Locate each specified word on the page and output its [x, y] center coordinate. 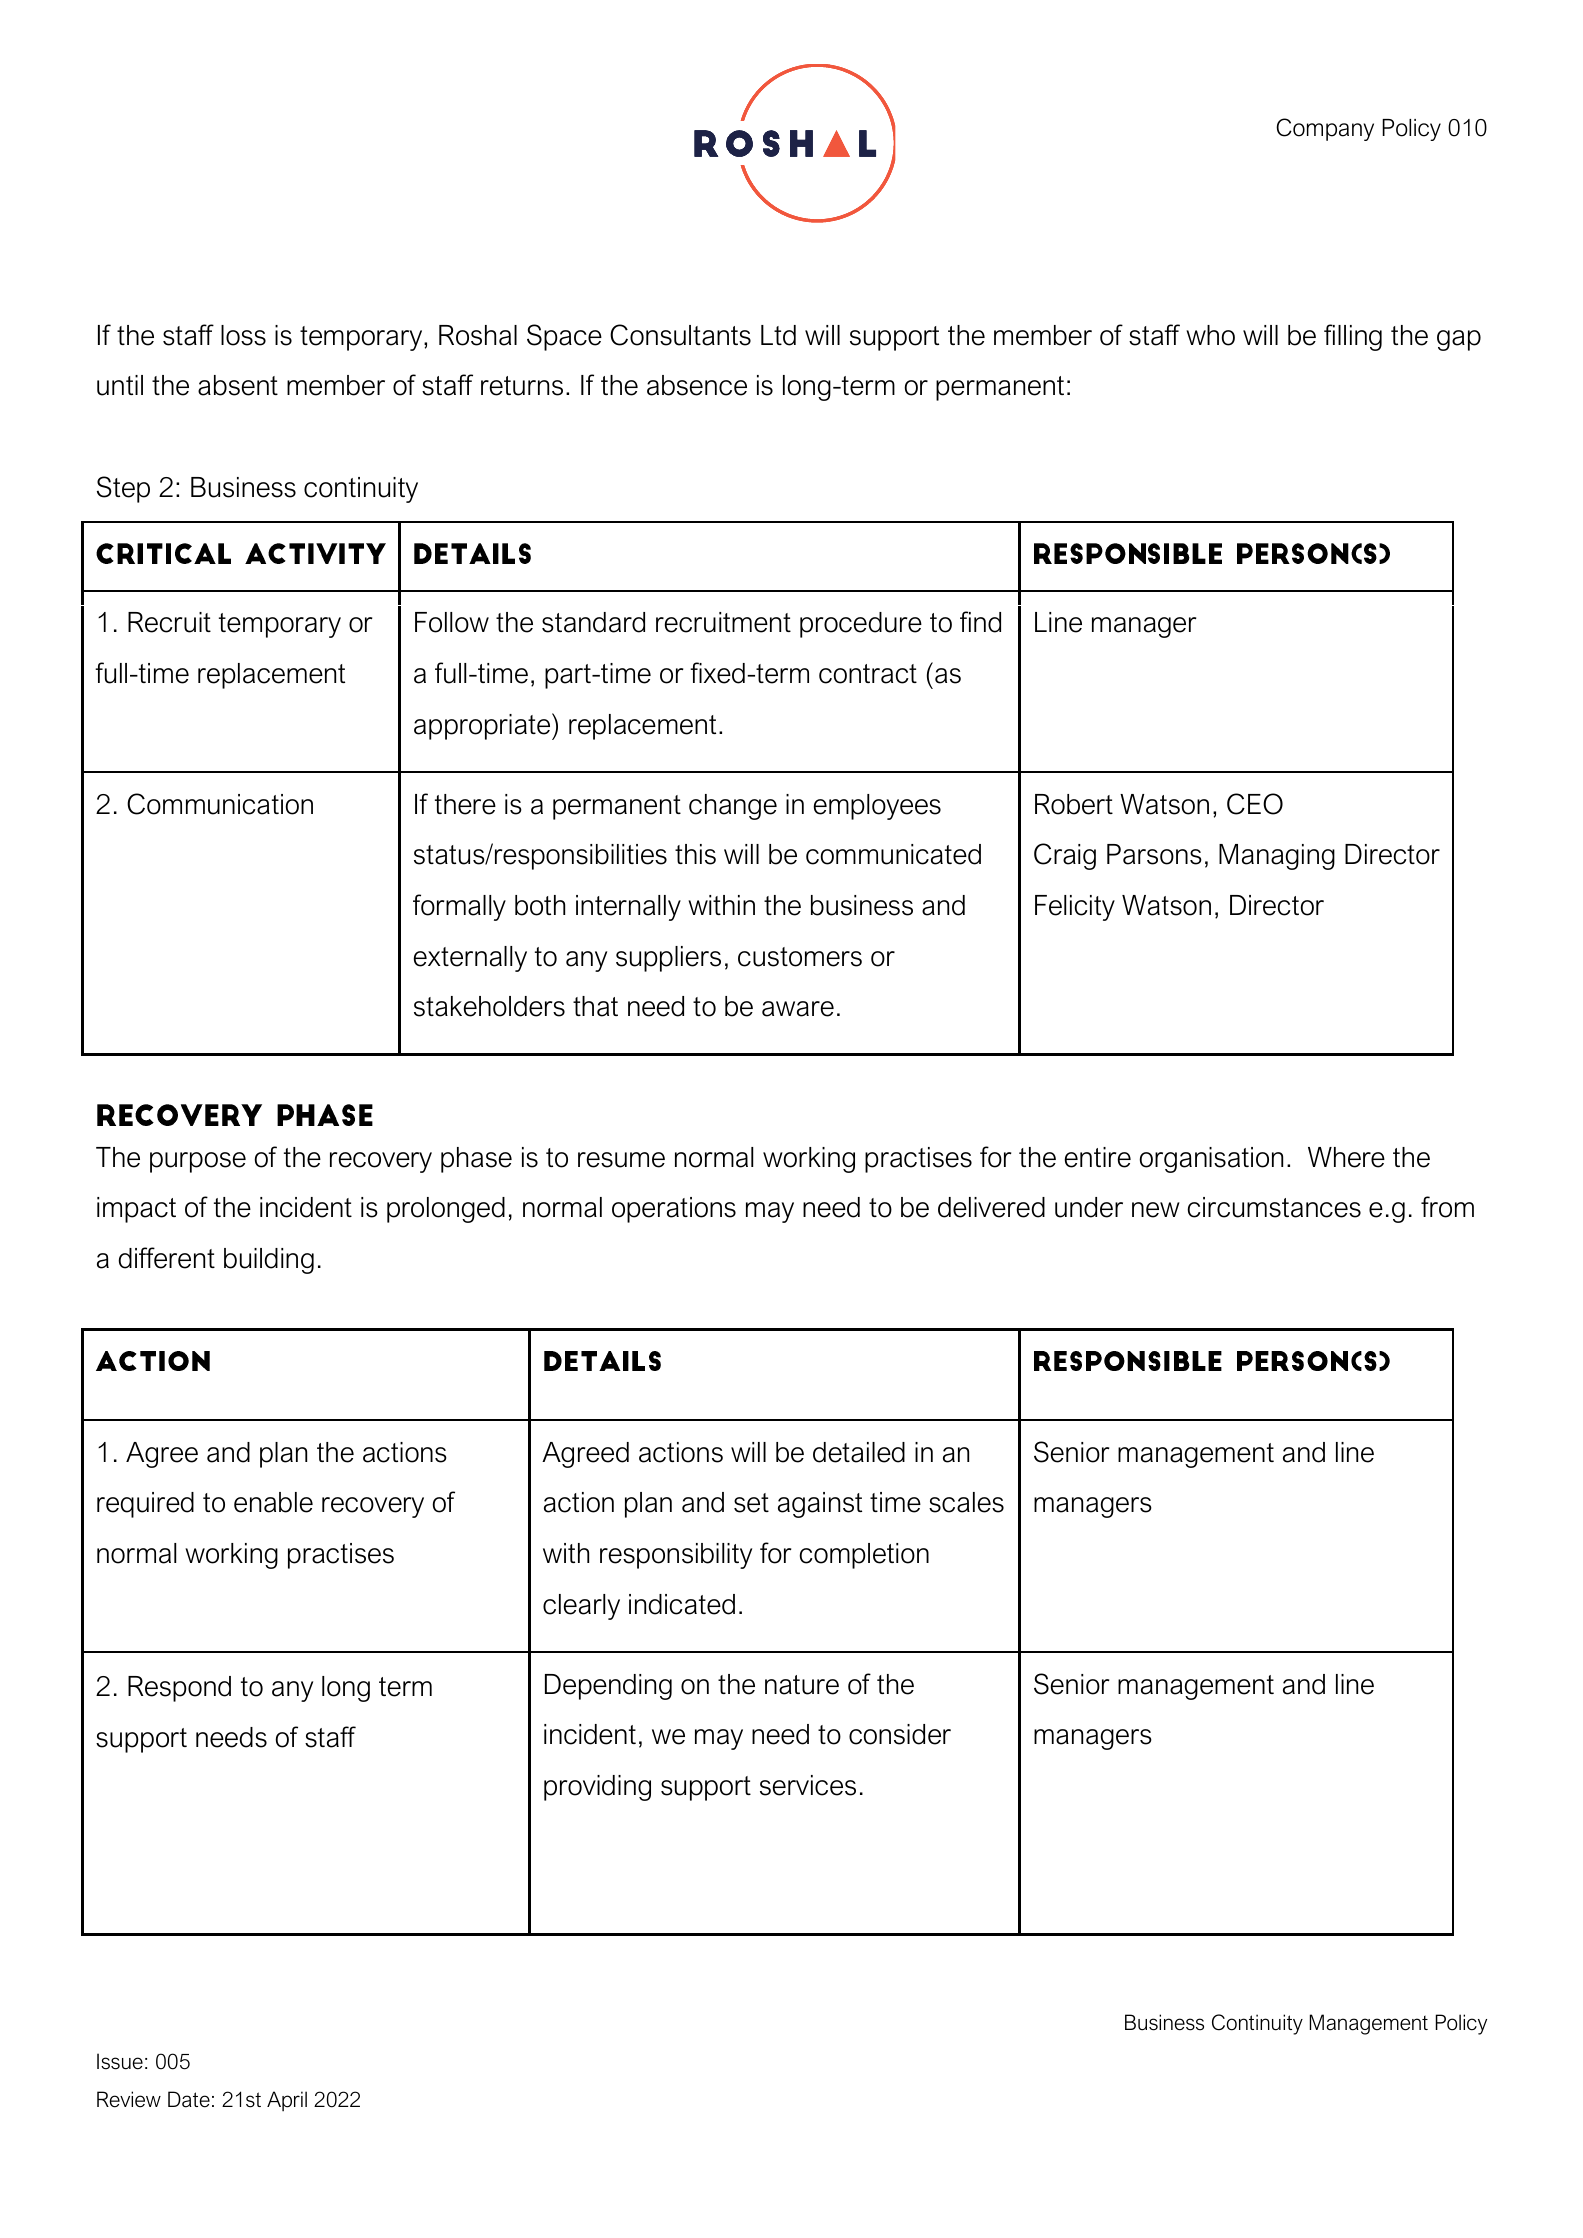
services [808, 1785]
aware [798, 1009]
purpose [198, 1162]
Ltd [778, 335]
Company [1325, 129]
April [287, 2101]
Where [1346, 1157]
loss [243, 335]
